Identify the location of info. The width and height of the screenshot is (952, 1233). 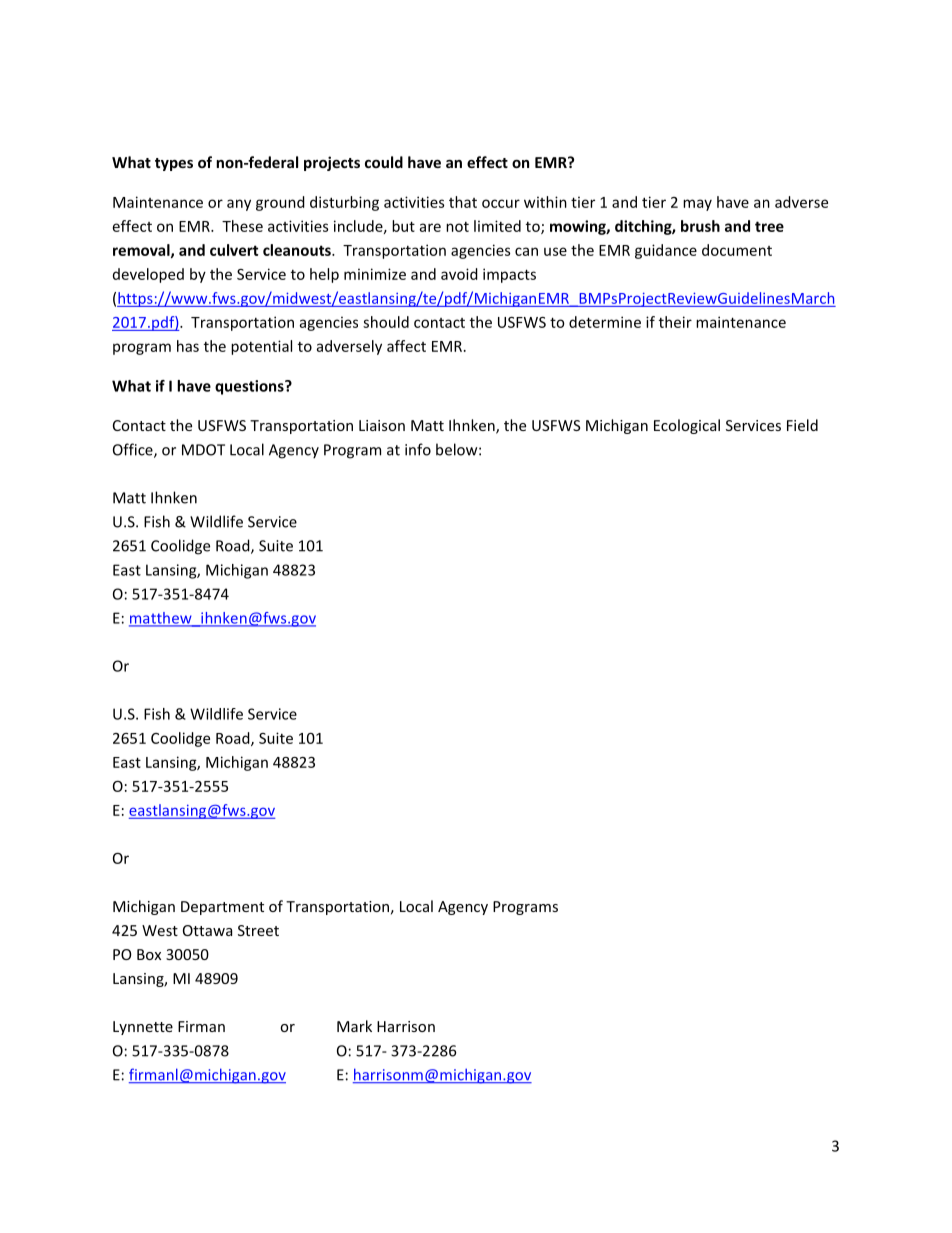
(418, 449).
